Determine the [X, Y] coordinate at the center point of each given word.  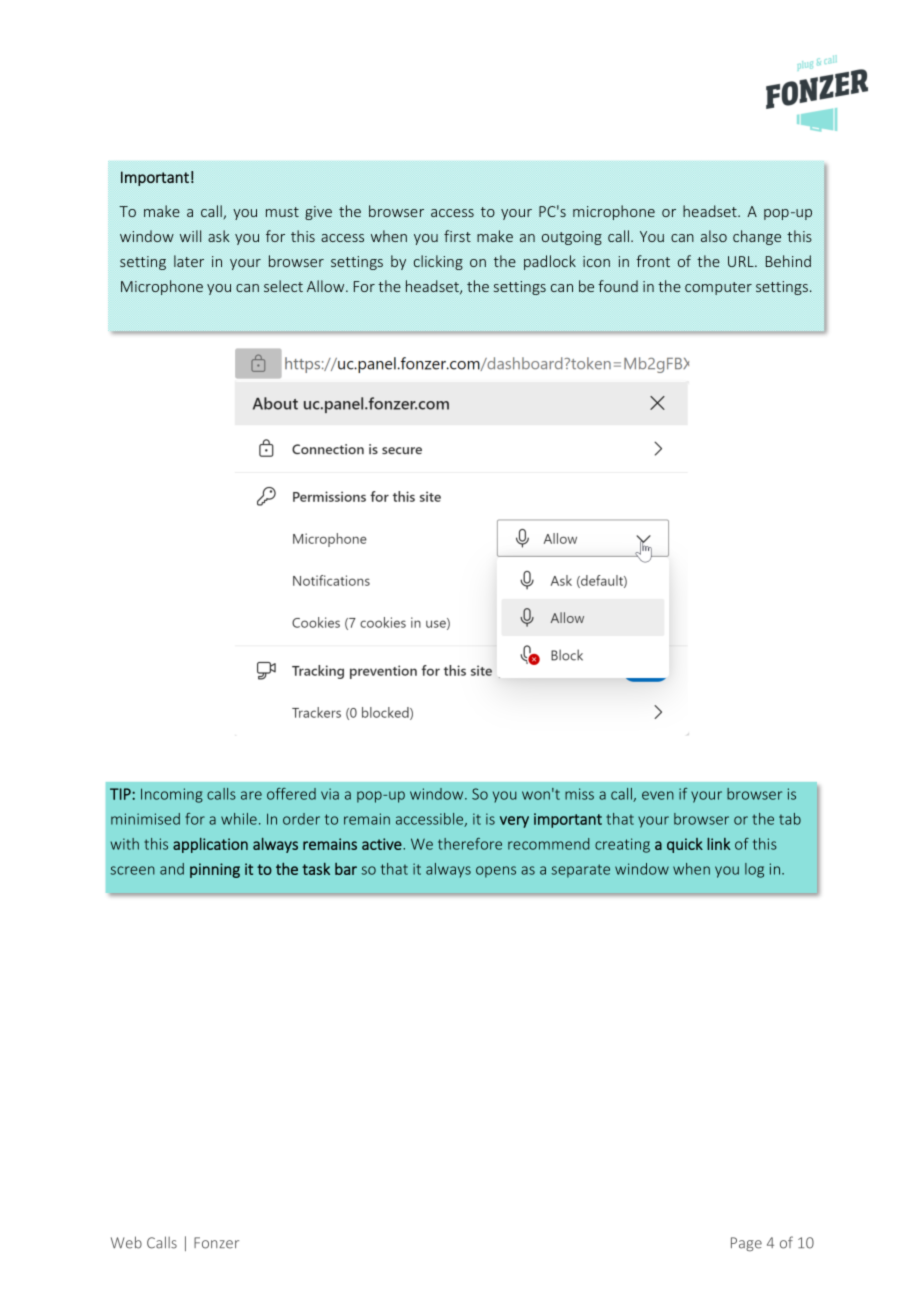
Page [746, 1244]
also [714, 236]
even [658, 795]
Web [126, 1242]
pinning [215, 870]
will [190, 236]
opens [496, 872]
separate [581, 871]
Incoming [172, 795]
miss [579, 794]
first [457, 236]
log [754, 870]
